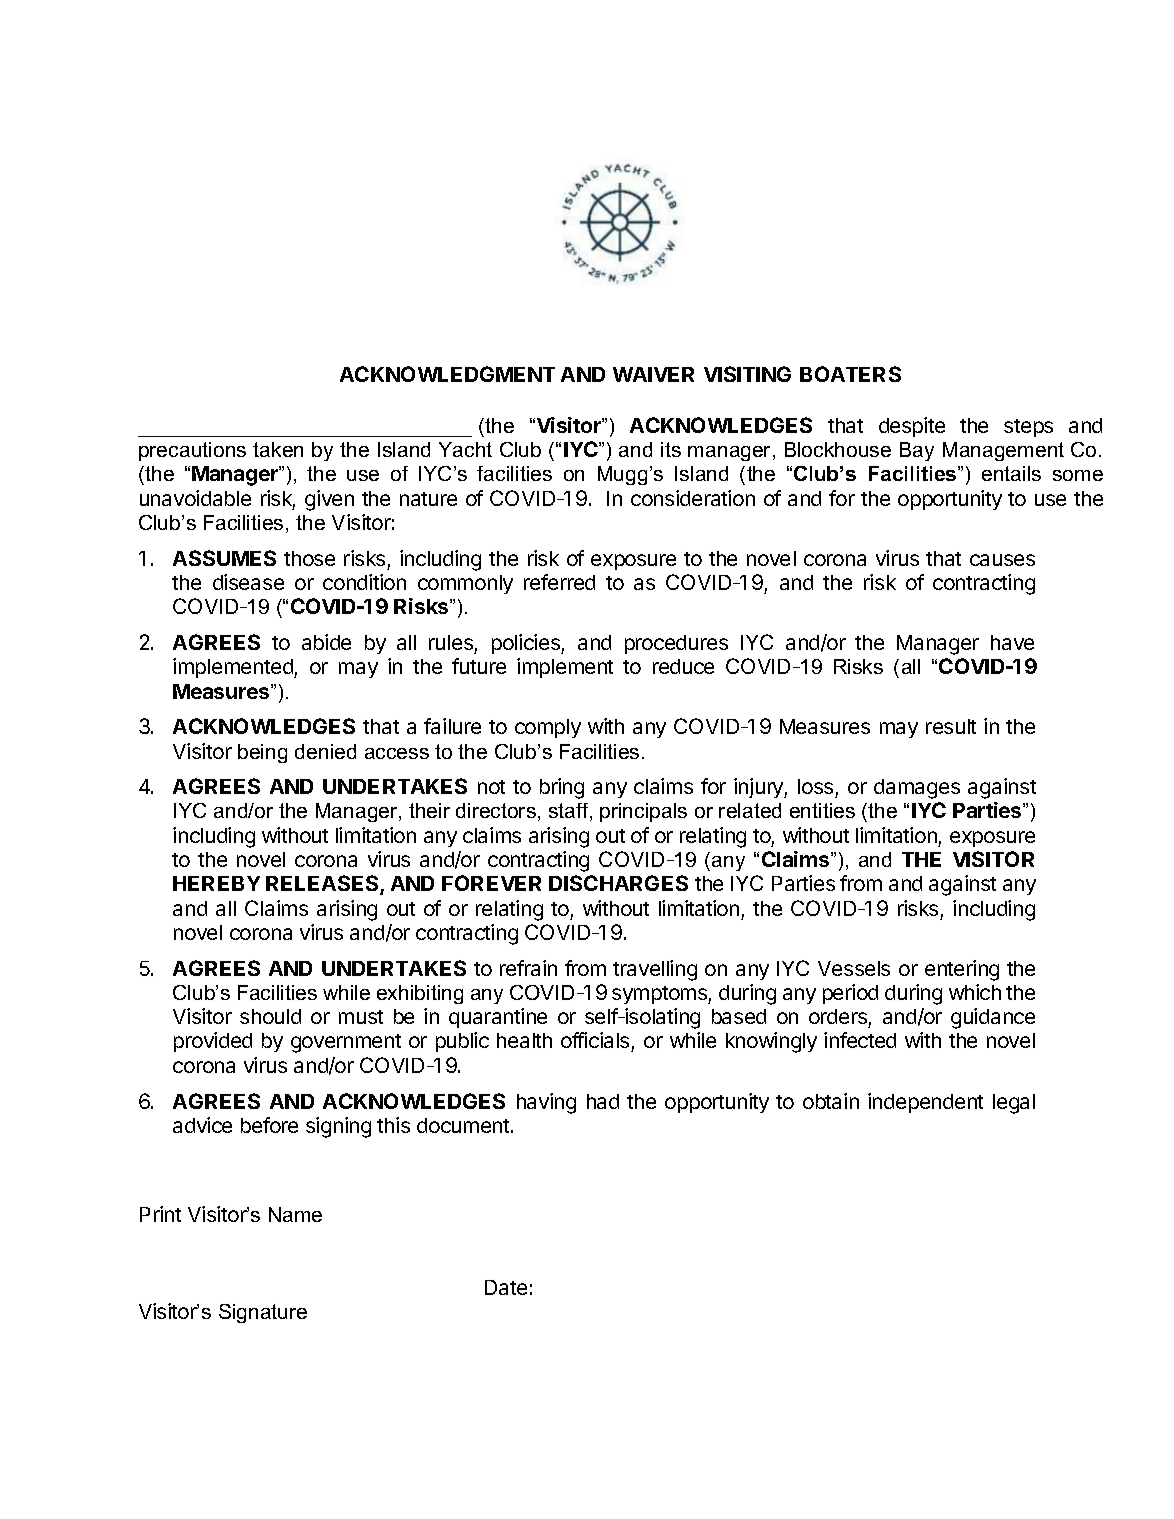 The width and height of the page is (1174, 1519). What do you see at coordinates (295, 1214) in the page?
I see `Name` at bounding box center [295, 1214].
